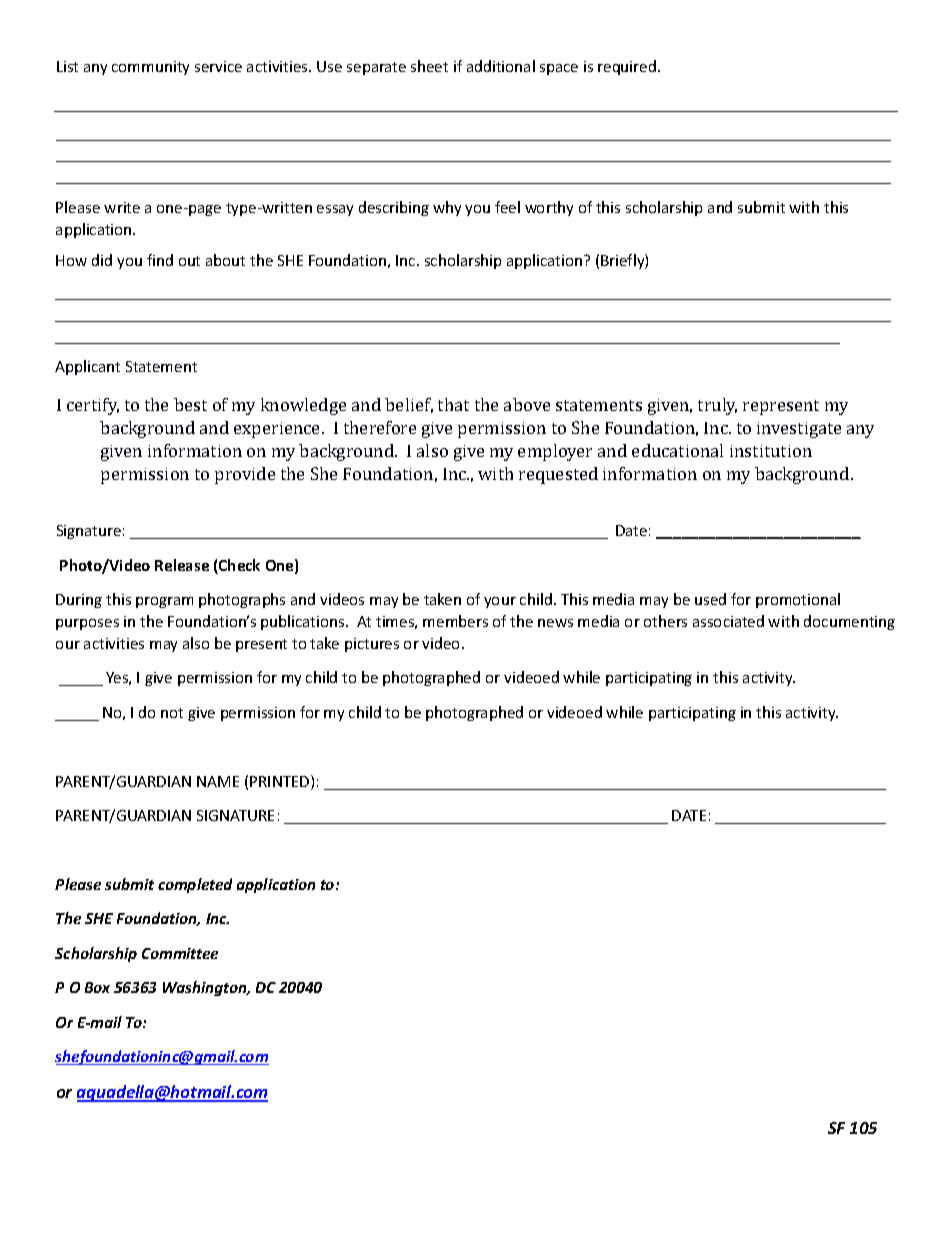  Describe the element at coordinates (500, 602) in the screenshot. I see `your` at that location.
